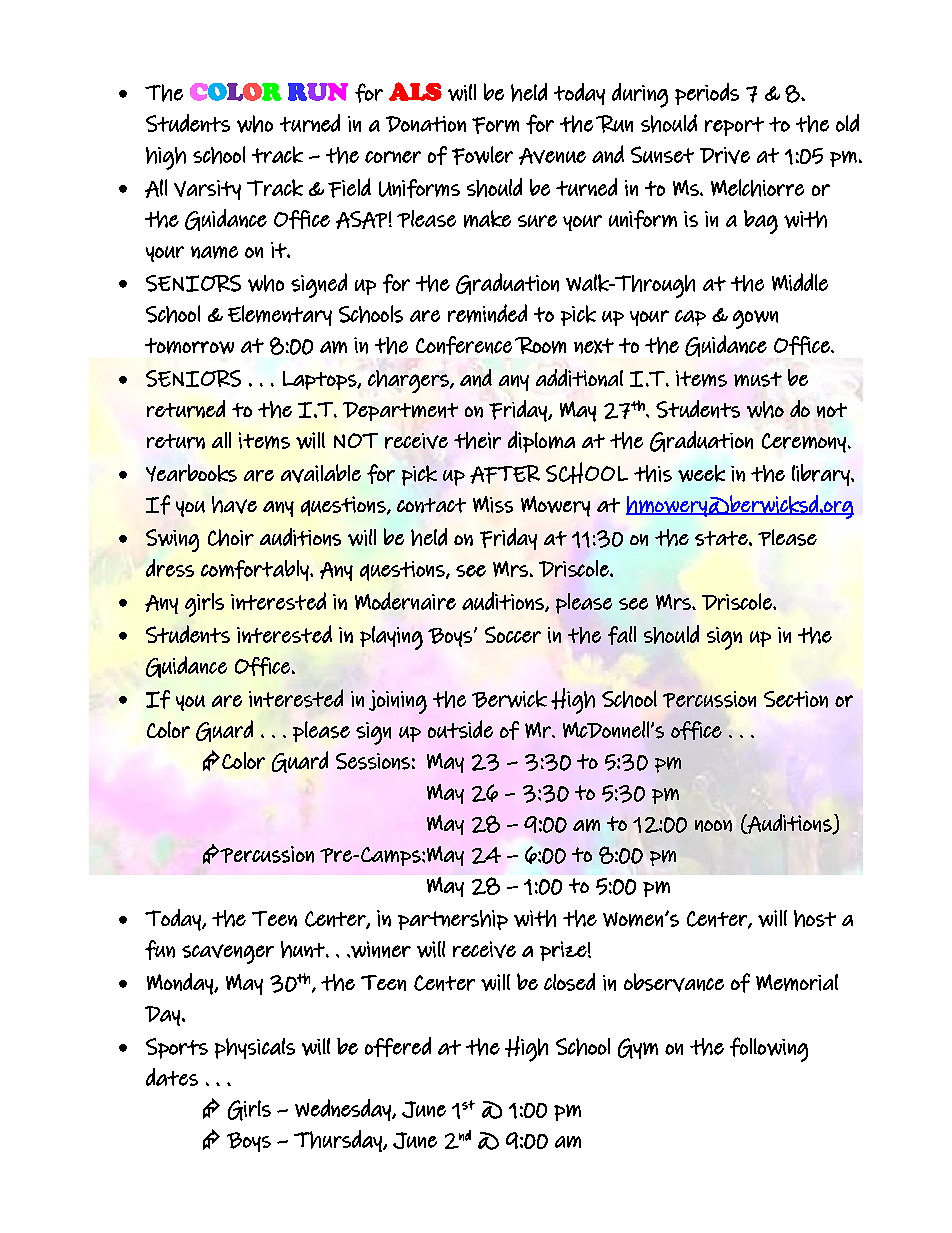  What do you see at coordinates (207, 190) in the document?
I see `Varsity` at bounding box center [207, 190].
